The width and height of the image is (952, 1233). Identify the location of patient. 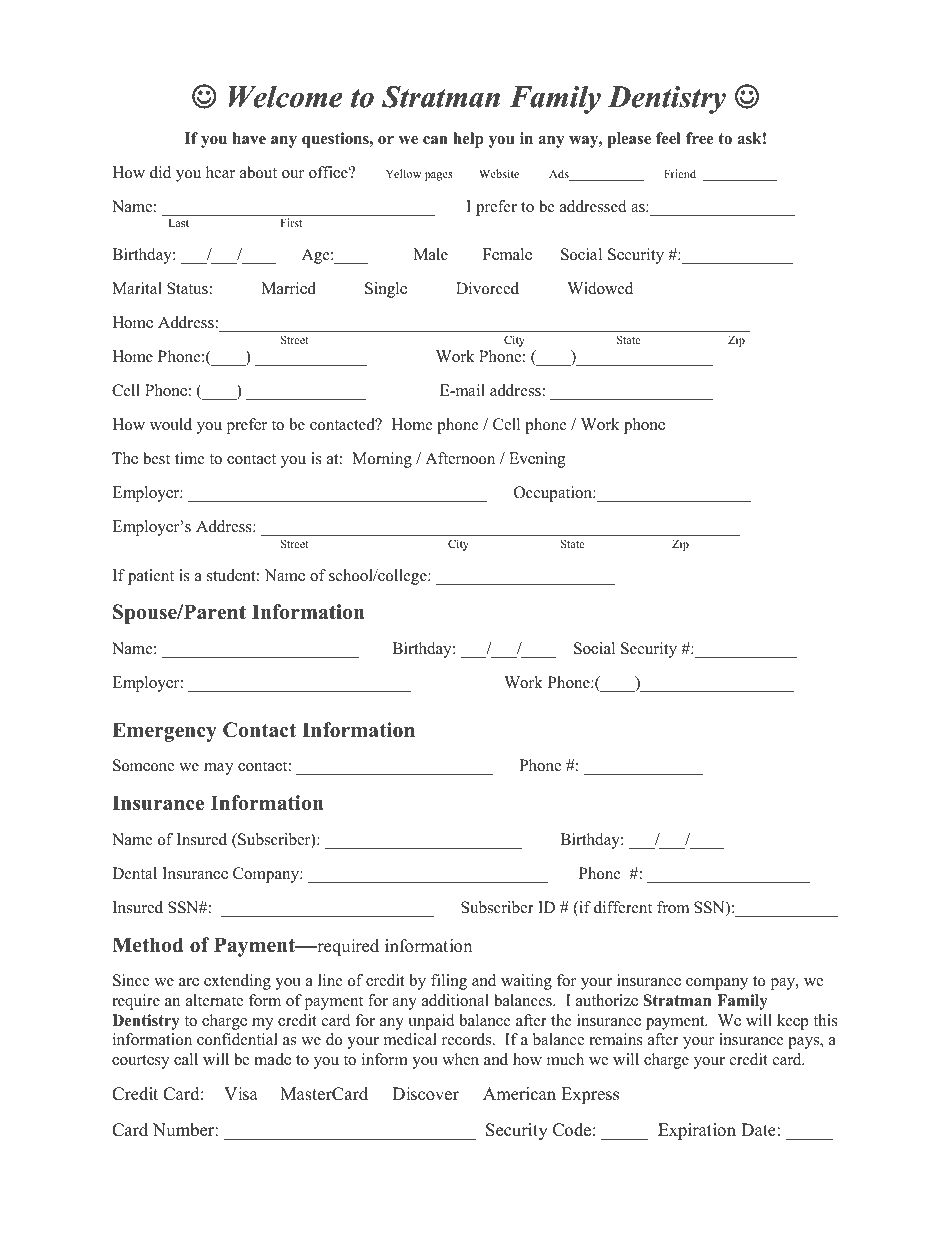
(151, 577).
